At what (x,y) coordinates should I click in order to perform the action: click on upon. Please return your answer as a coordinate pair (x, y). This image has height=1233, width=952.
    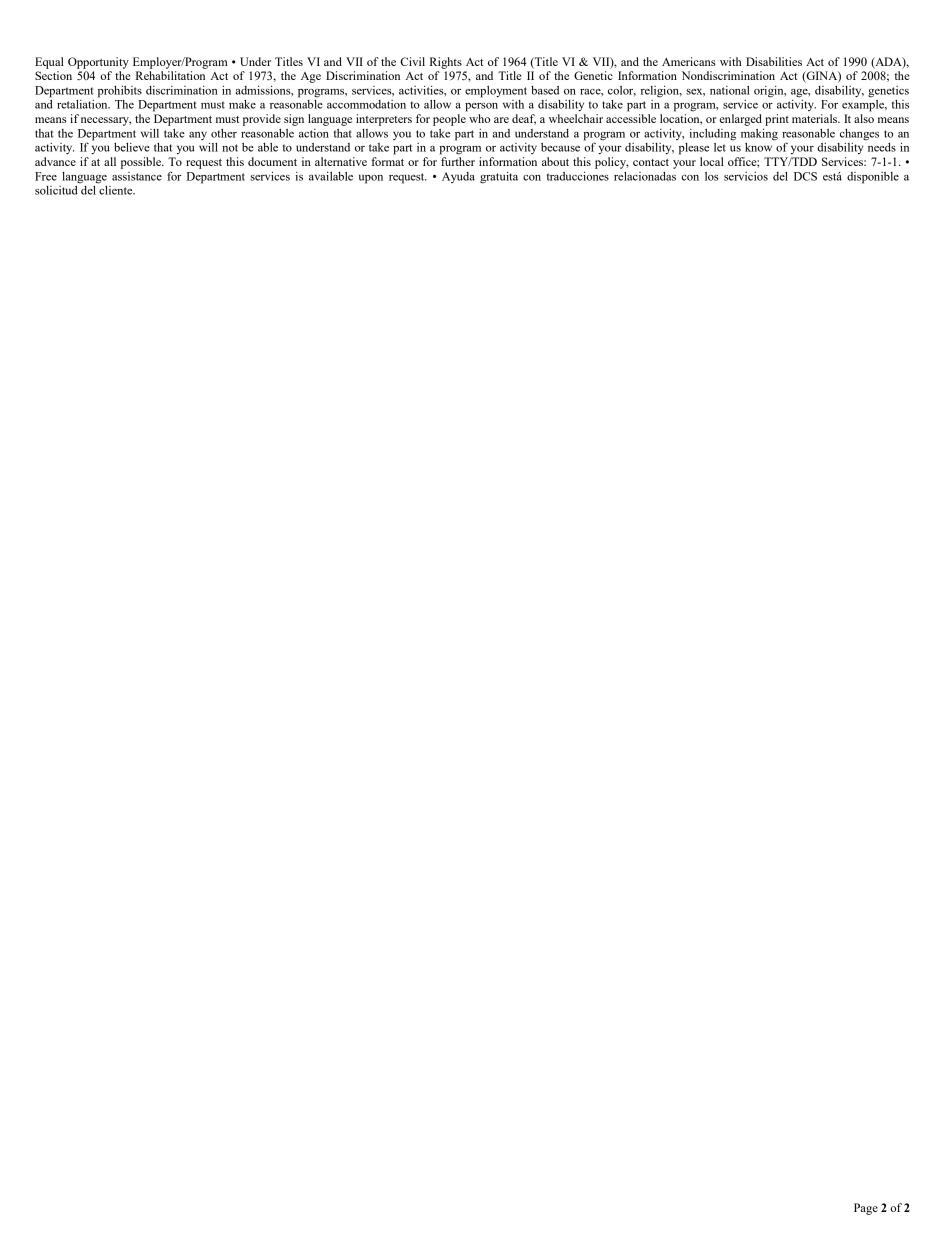
    Looking at the image, I should click on (371, 179).
